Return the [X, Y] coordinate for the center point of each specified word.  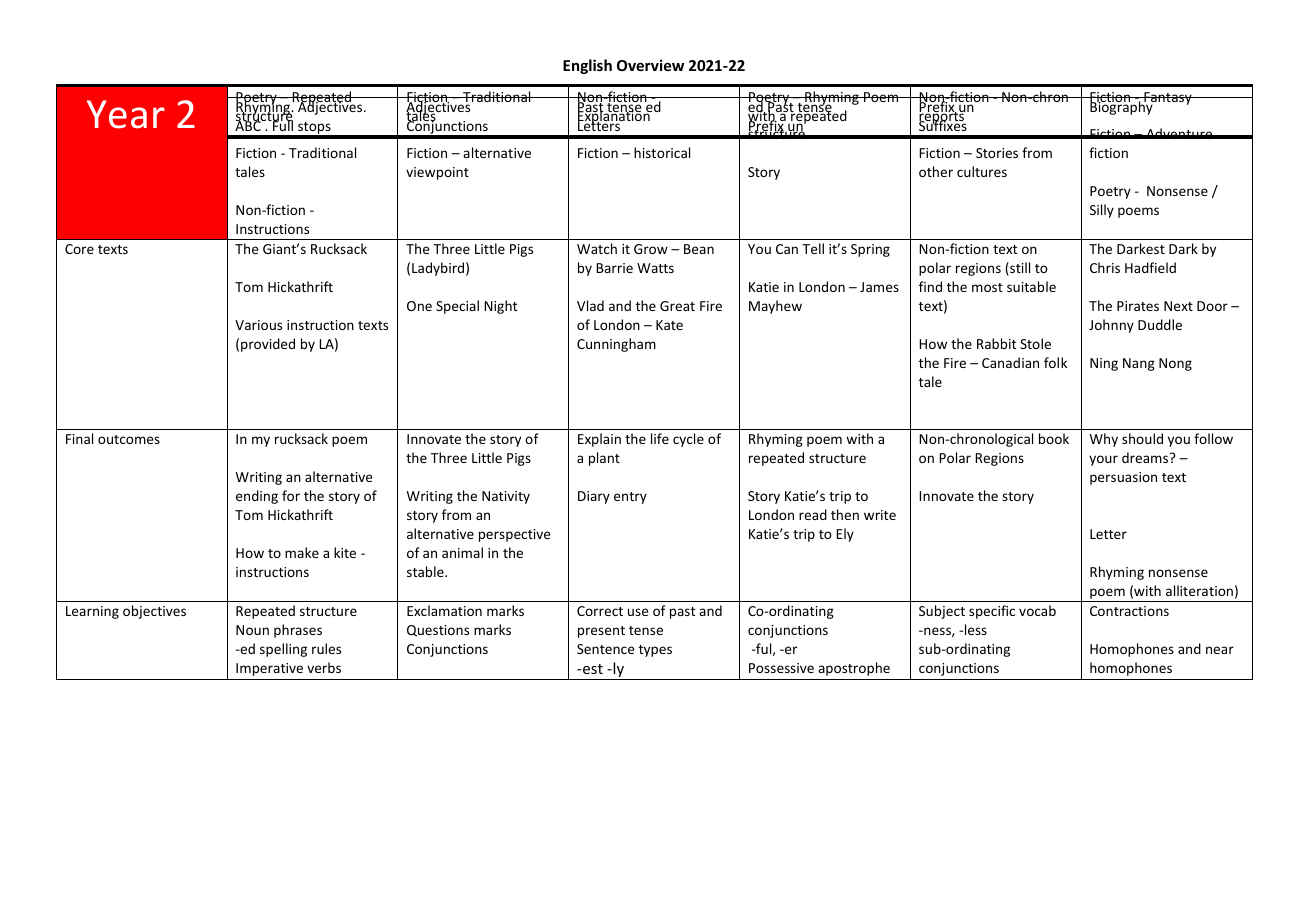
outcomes [129, 439]
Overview [650, 65]
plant [604, 459]
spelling [283, 650]
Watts [655, 268]
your [1103, 460]
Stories [997, 153]
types [655, 651]
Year [126, 114]
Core [79, 249]
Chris [1105, 267]
